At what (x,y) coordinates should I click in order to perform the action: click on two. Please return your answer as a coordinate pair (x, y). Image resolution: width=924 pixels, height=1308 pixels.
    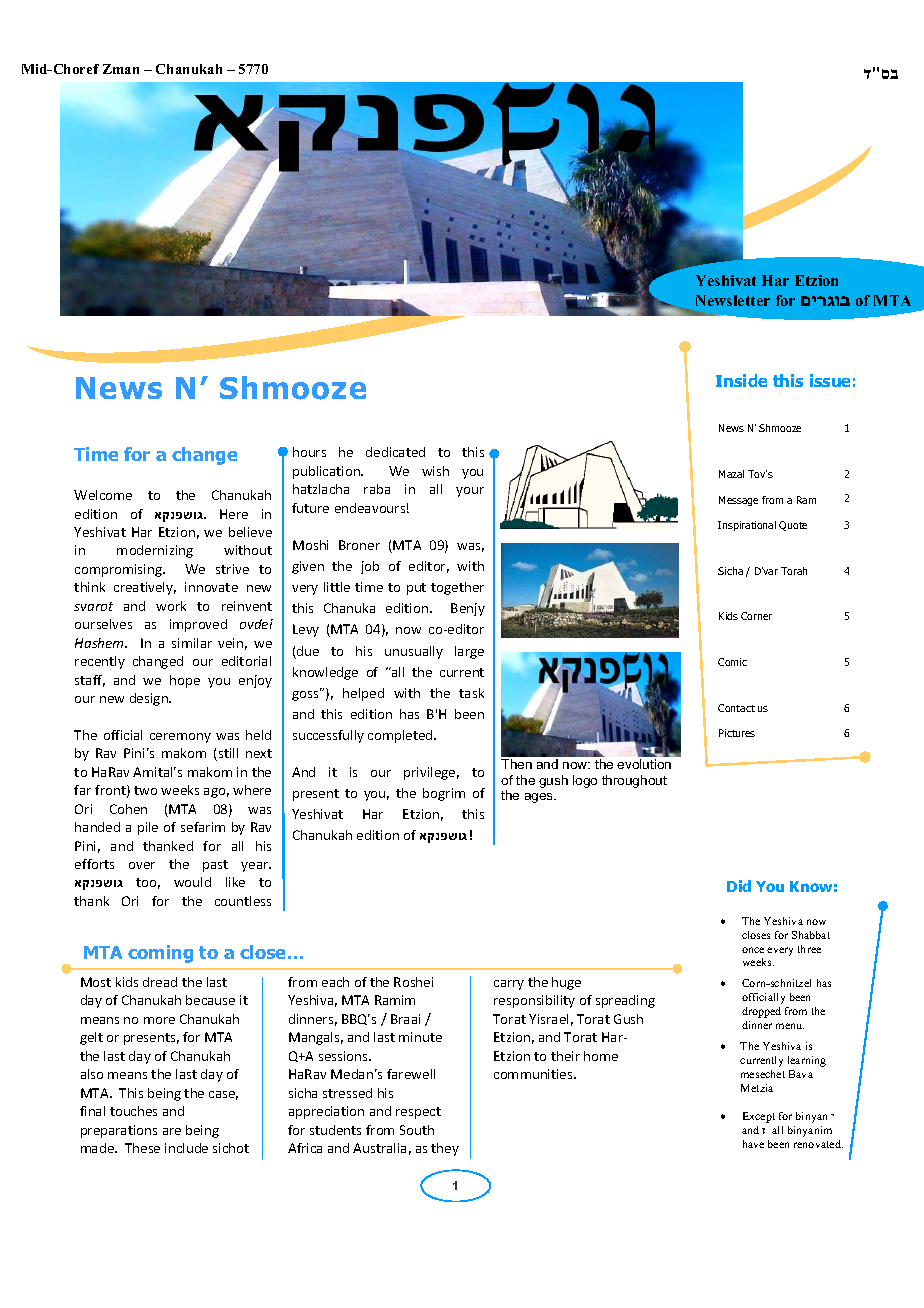
    Looking at the image, I should click on (145, 790).
